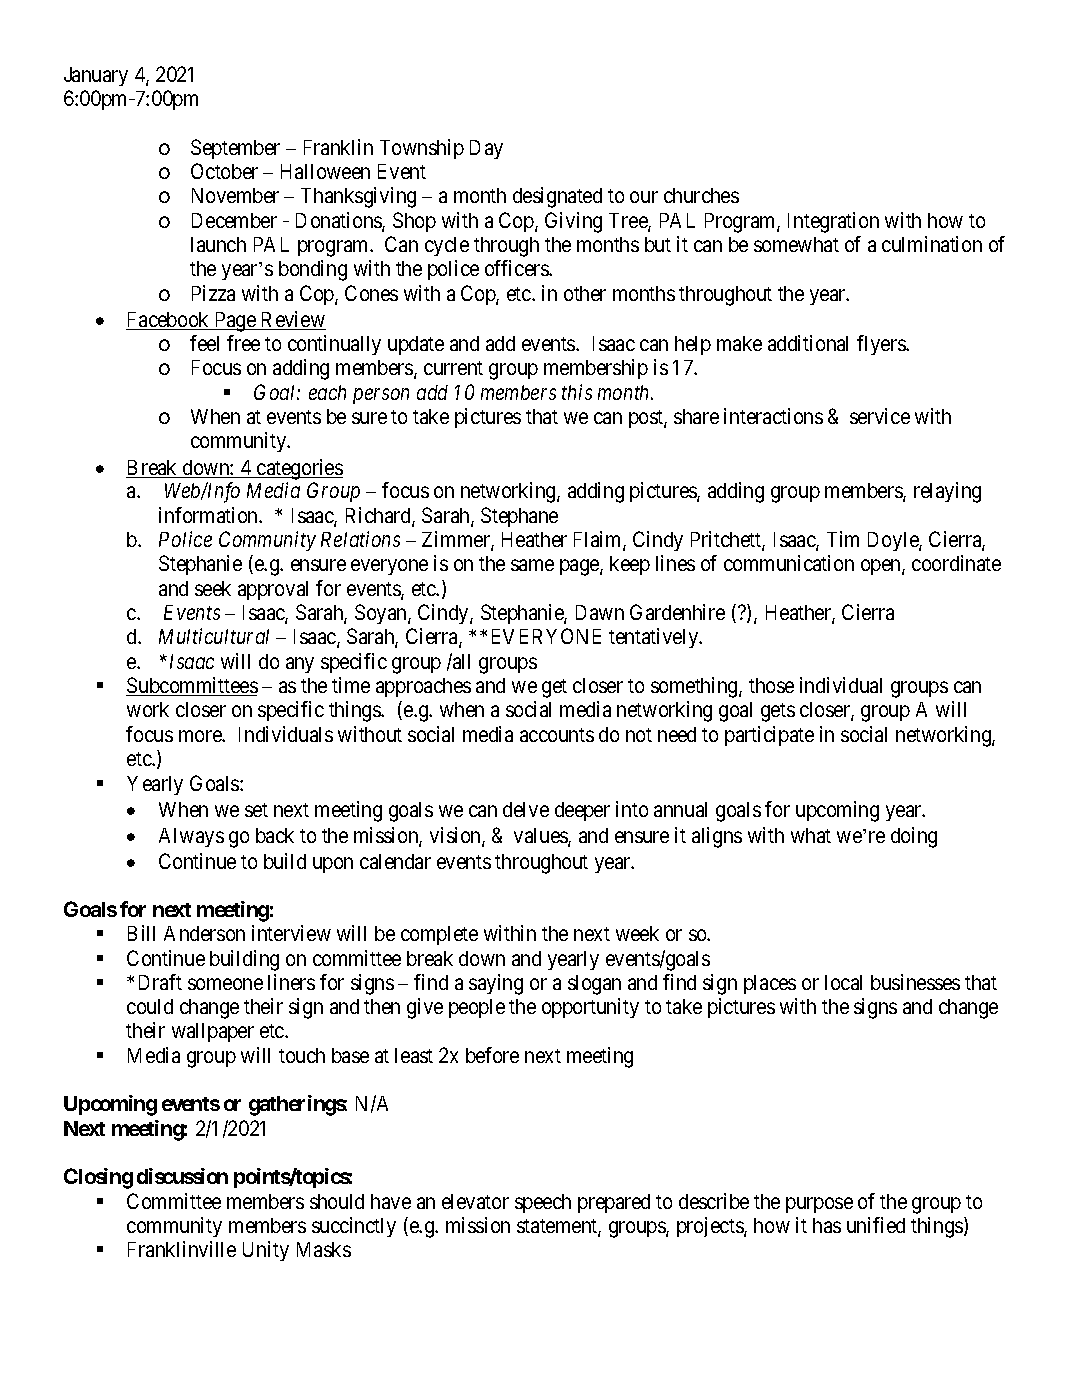  I want to click on doing, so click(914, 837).
